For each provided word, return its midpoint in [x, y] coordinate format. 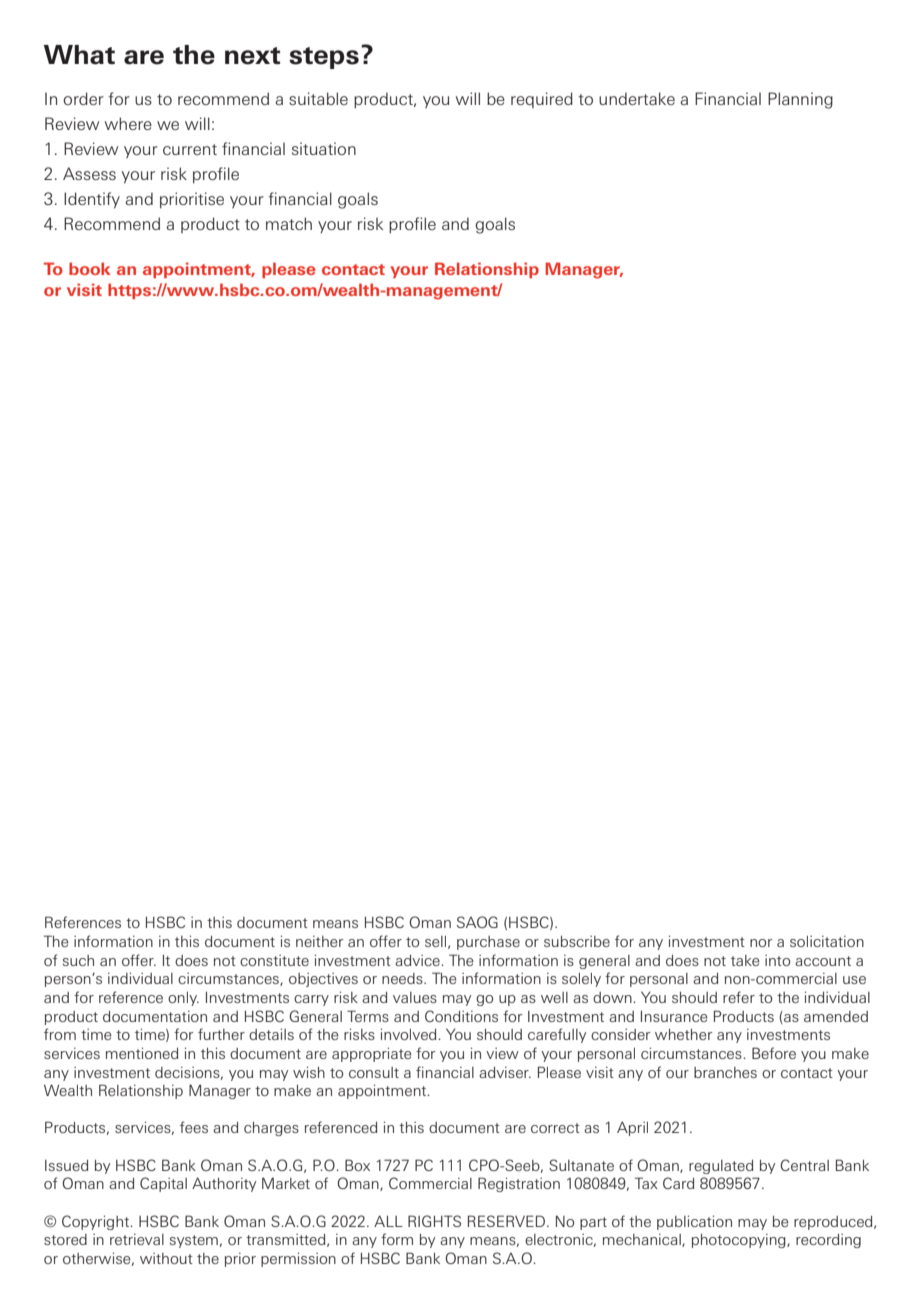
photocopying [740, 1241]
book [90, 268]
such [78, 960]
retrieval [137, 1239]
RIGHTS [434, 1221]
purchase [488, 943]
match [289, 223]
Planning [800, 100]
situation [324, 148]
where [128, 123]
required [542, 100]
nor [761, 943]
